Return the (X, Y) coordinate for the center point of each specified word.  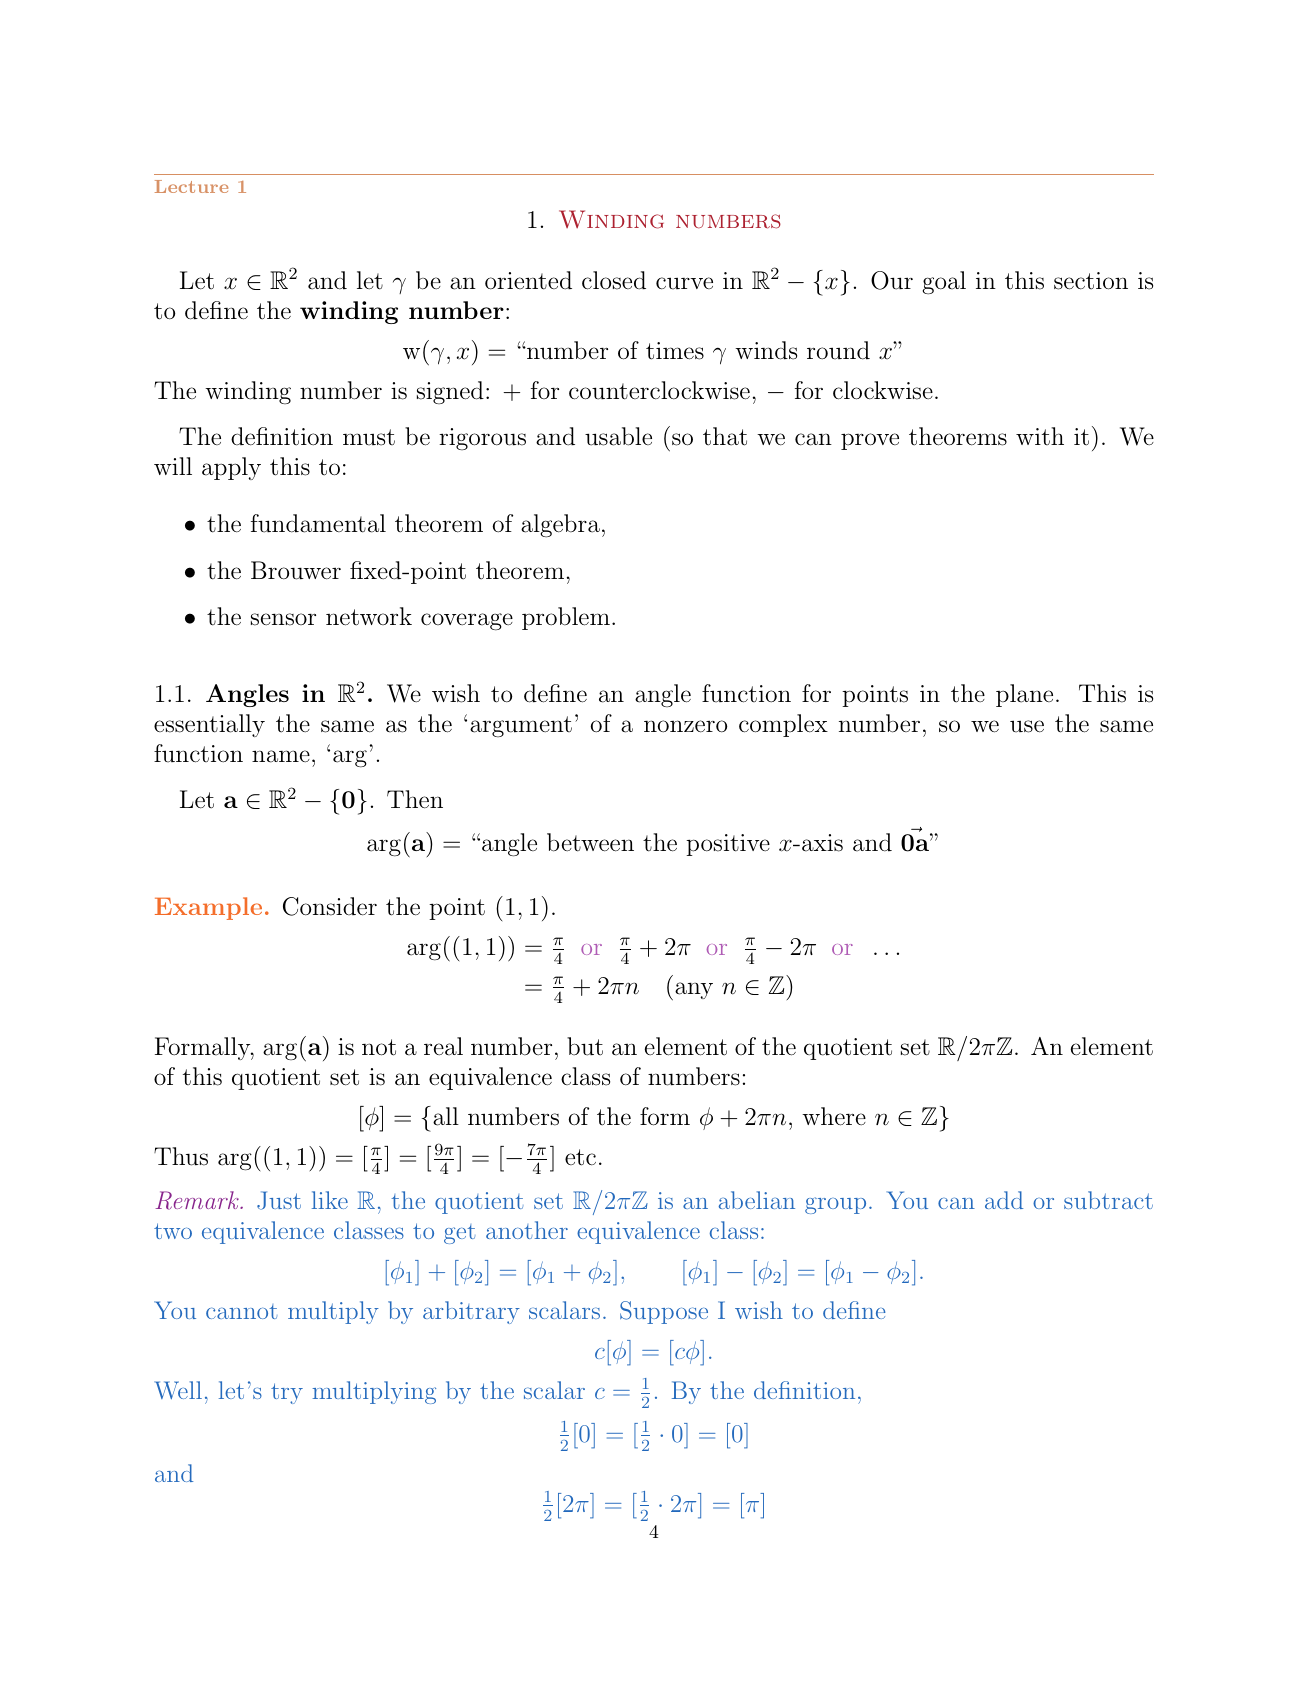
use (1027, 726)
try (287, 1393)
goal (944, 283)
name (281, 756)
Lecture (191, 186)
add (1004, 1200)
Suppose (664, 1312)
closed (614, 280)
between (590, 842)
